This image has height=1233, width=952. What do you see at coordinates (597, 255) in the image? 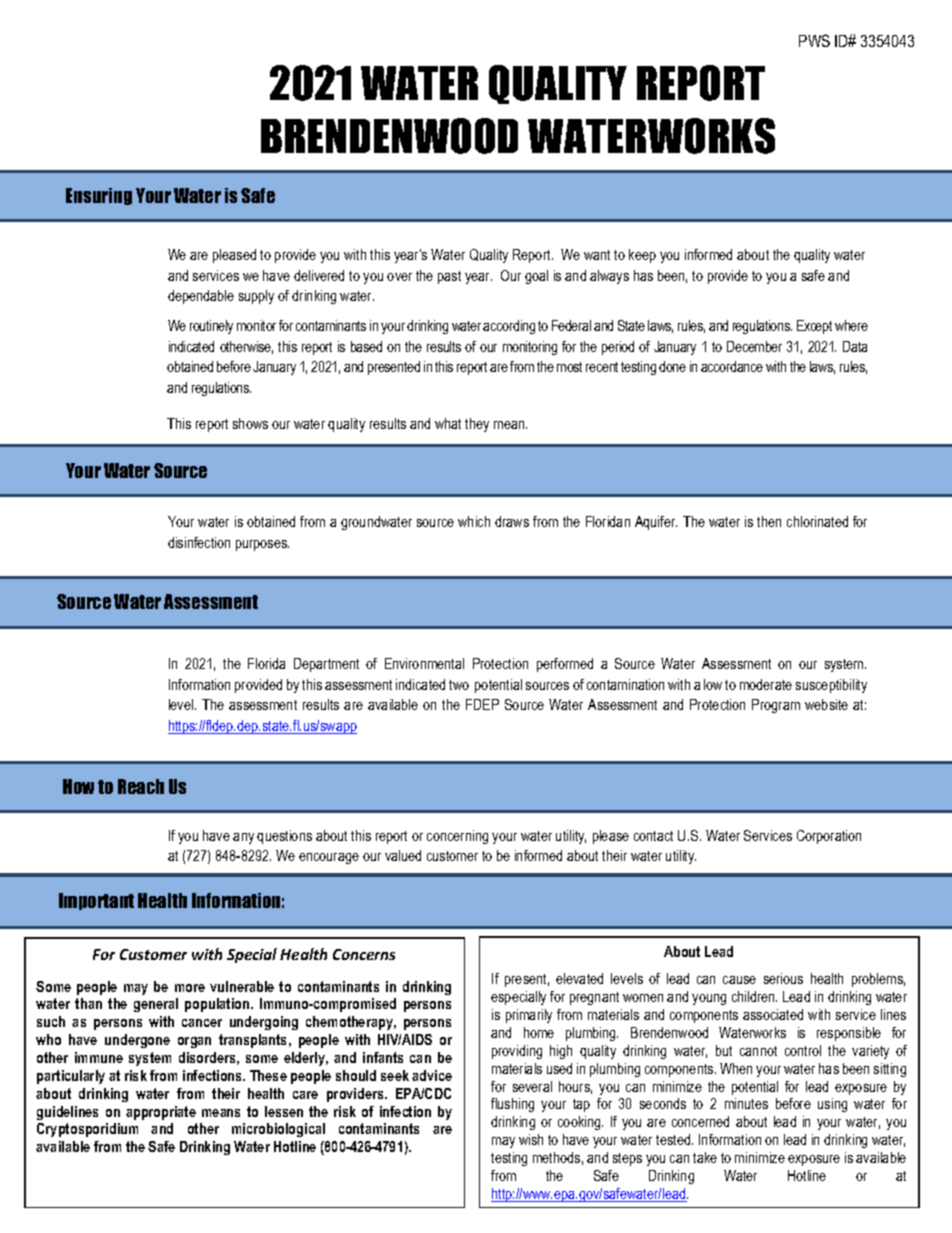
I see `want` at bounding box center [597, 255].
